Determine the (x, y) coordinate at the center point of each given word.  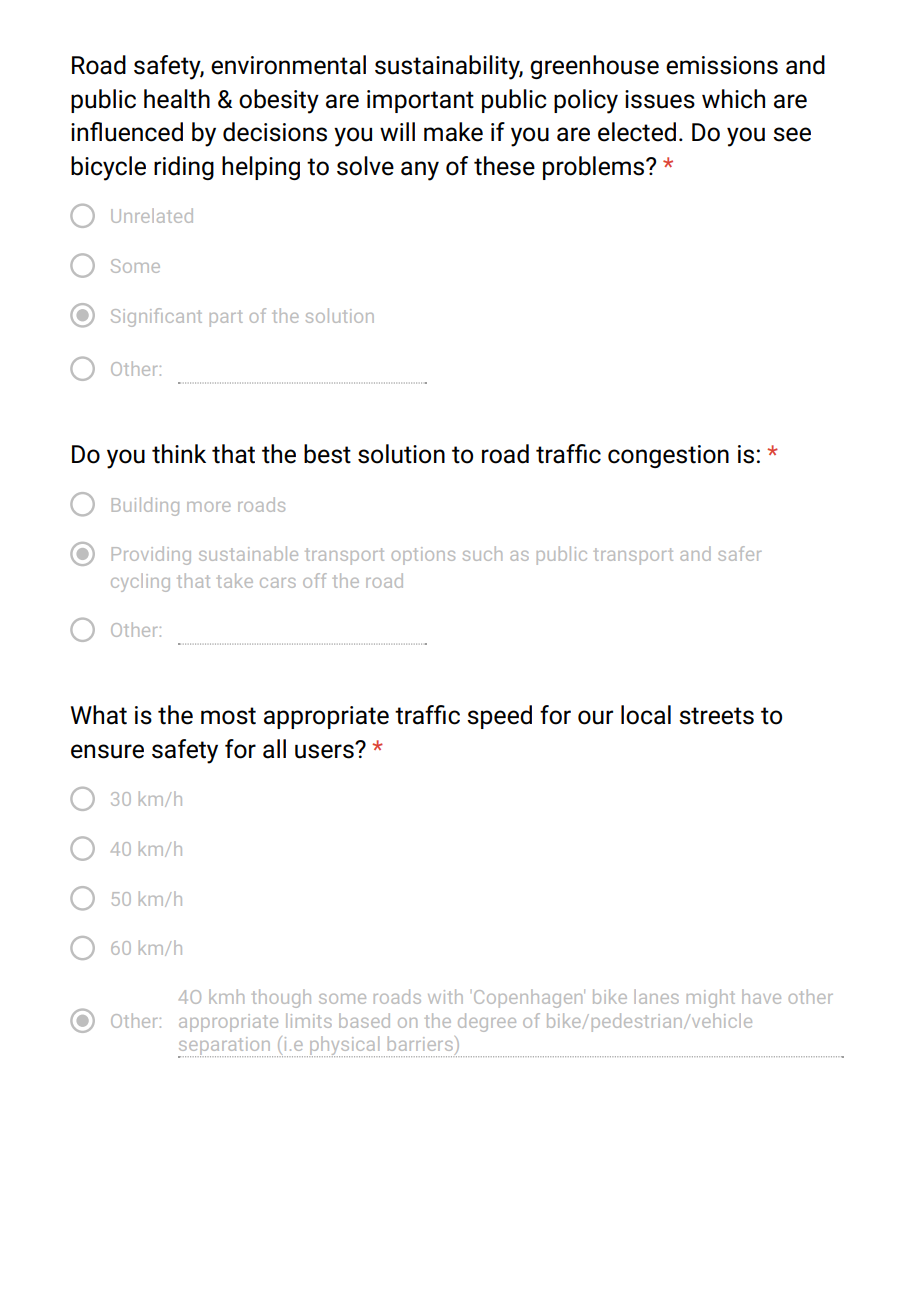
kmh (226, 996)
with (445, 996)
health (177, 99)
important (420, 101)
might (711, 998)
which (733, 99)
